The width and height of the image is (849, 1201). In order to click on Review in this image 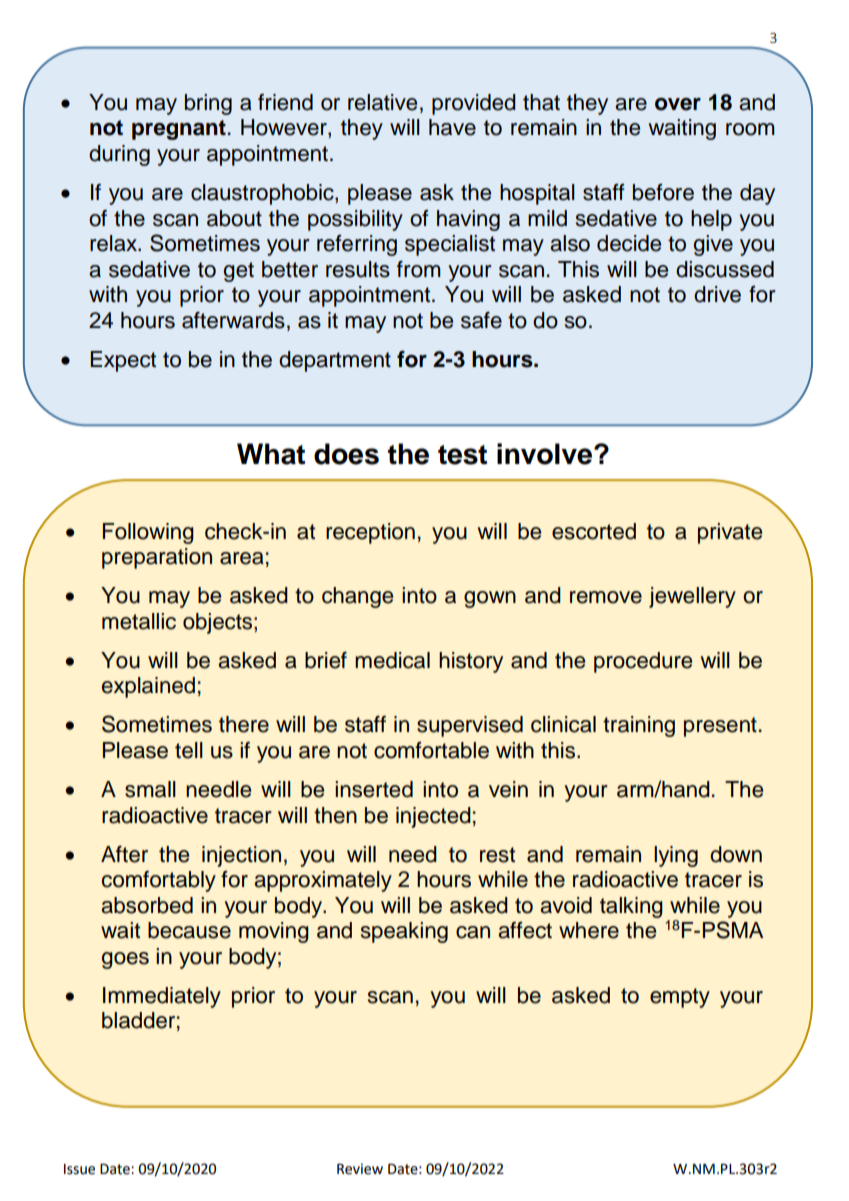, I will do `click(360, 1169)`.
